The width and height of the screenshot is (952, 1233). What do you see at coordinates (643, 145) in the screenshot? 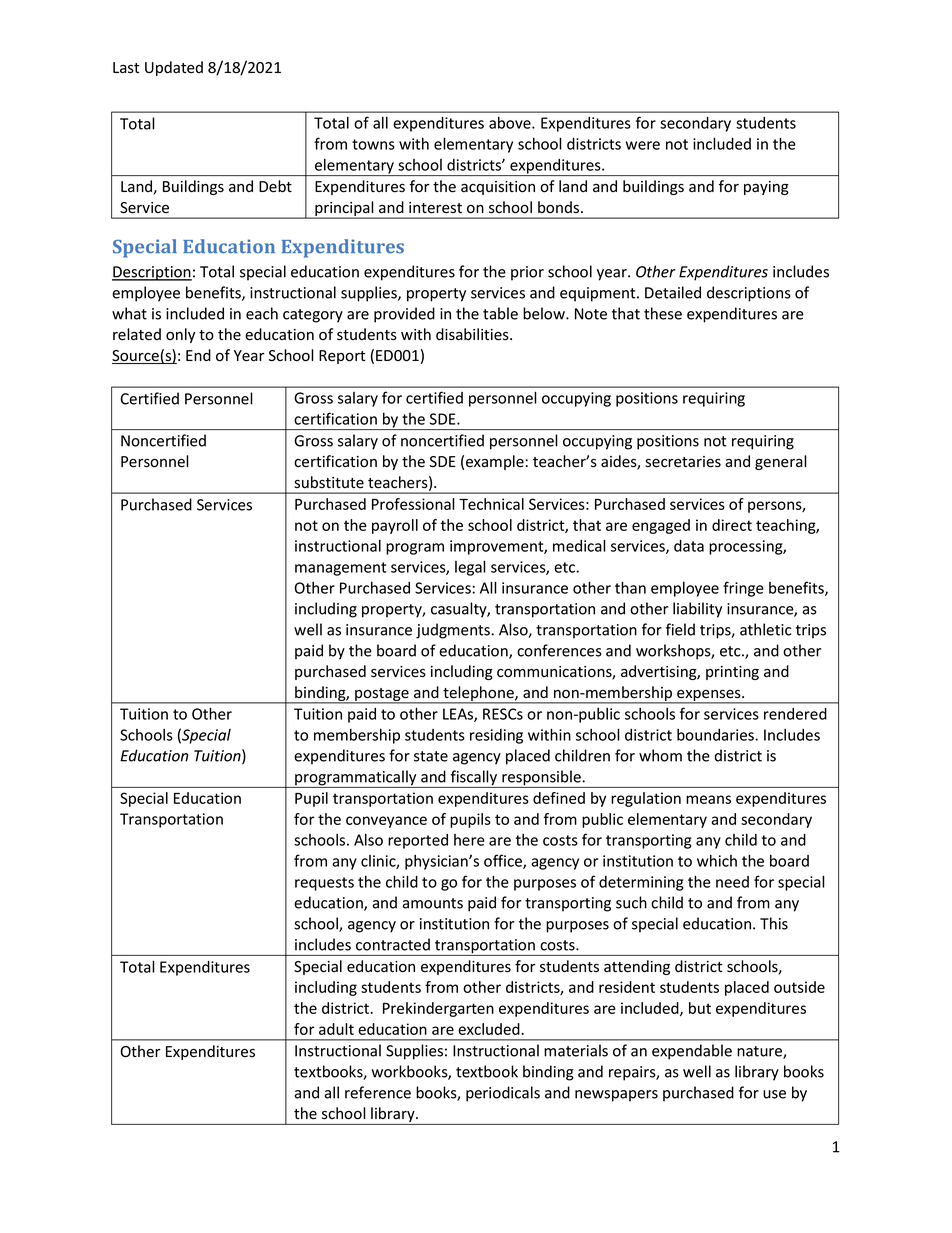
I see `were` at bounding box center [643, 145].
